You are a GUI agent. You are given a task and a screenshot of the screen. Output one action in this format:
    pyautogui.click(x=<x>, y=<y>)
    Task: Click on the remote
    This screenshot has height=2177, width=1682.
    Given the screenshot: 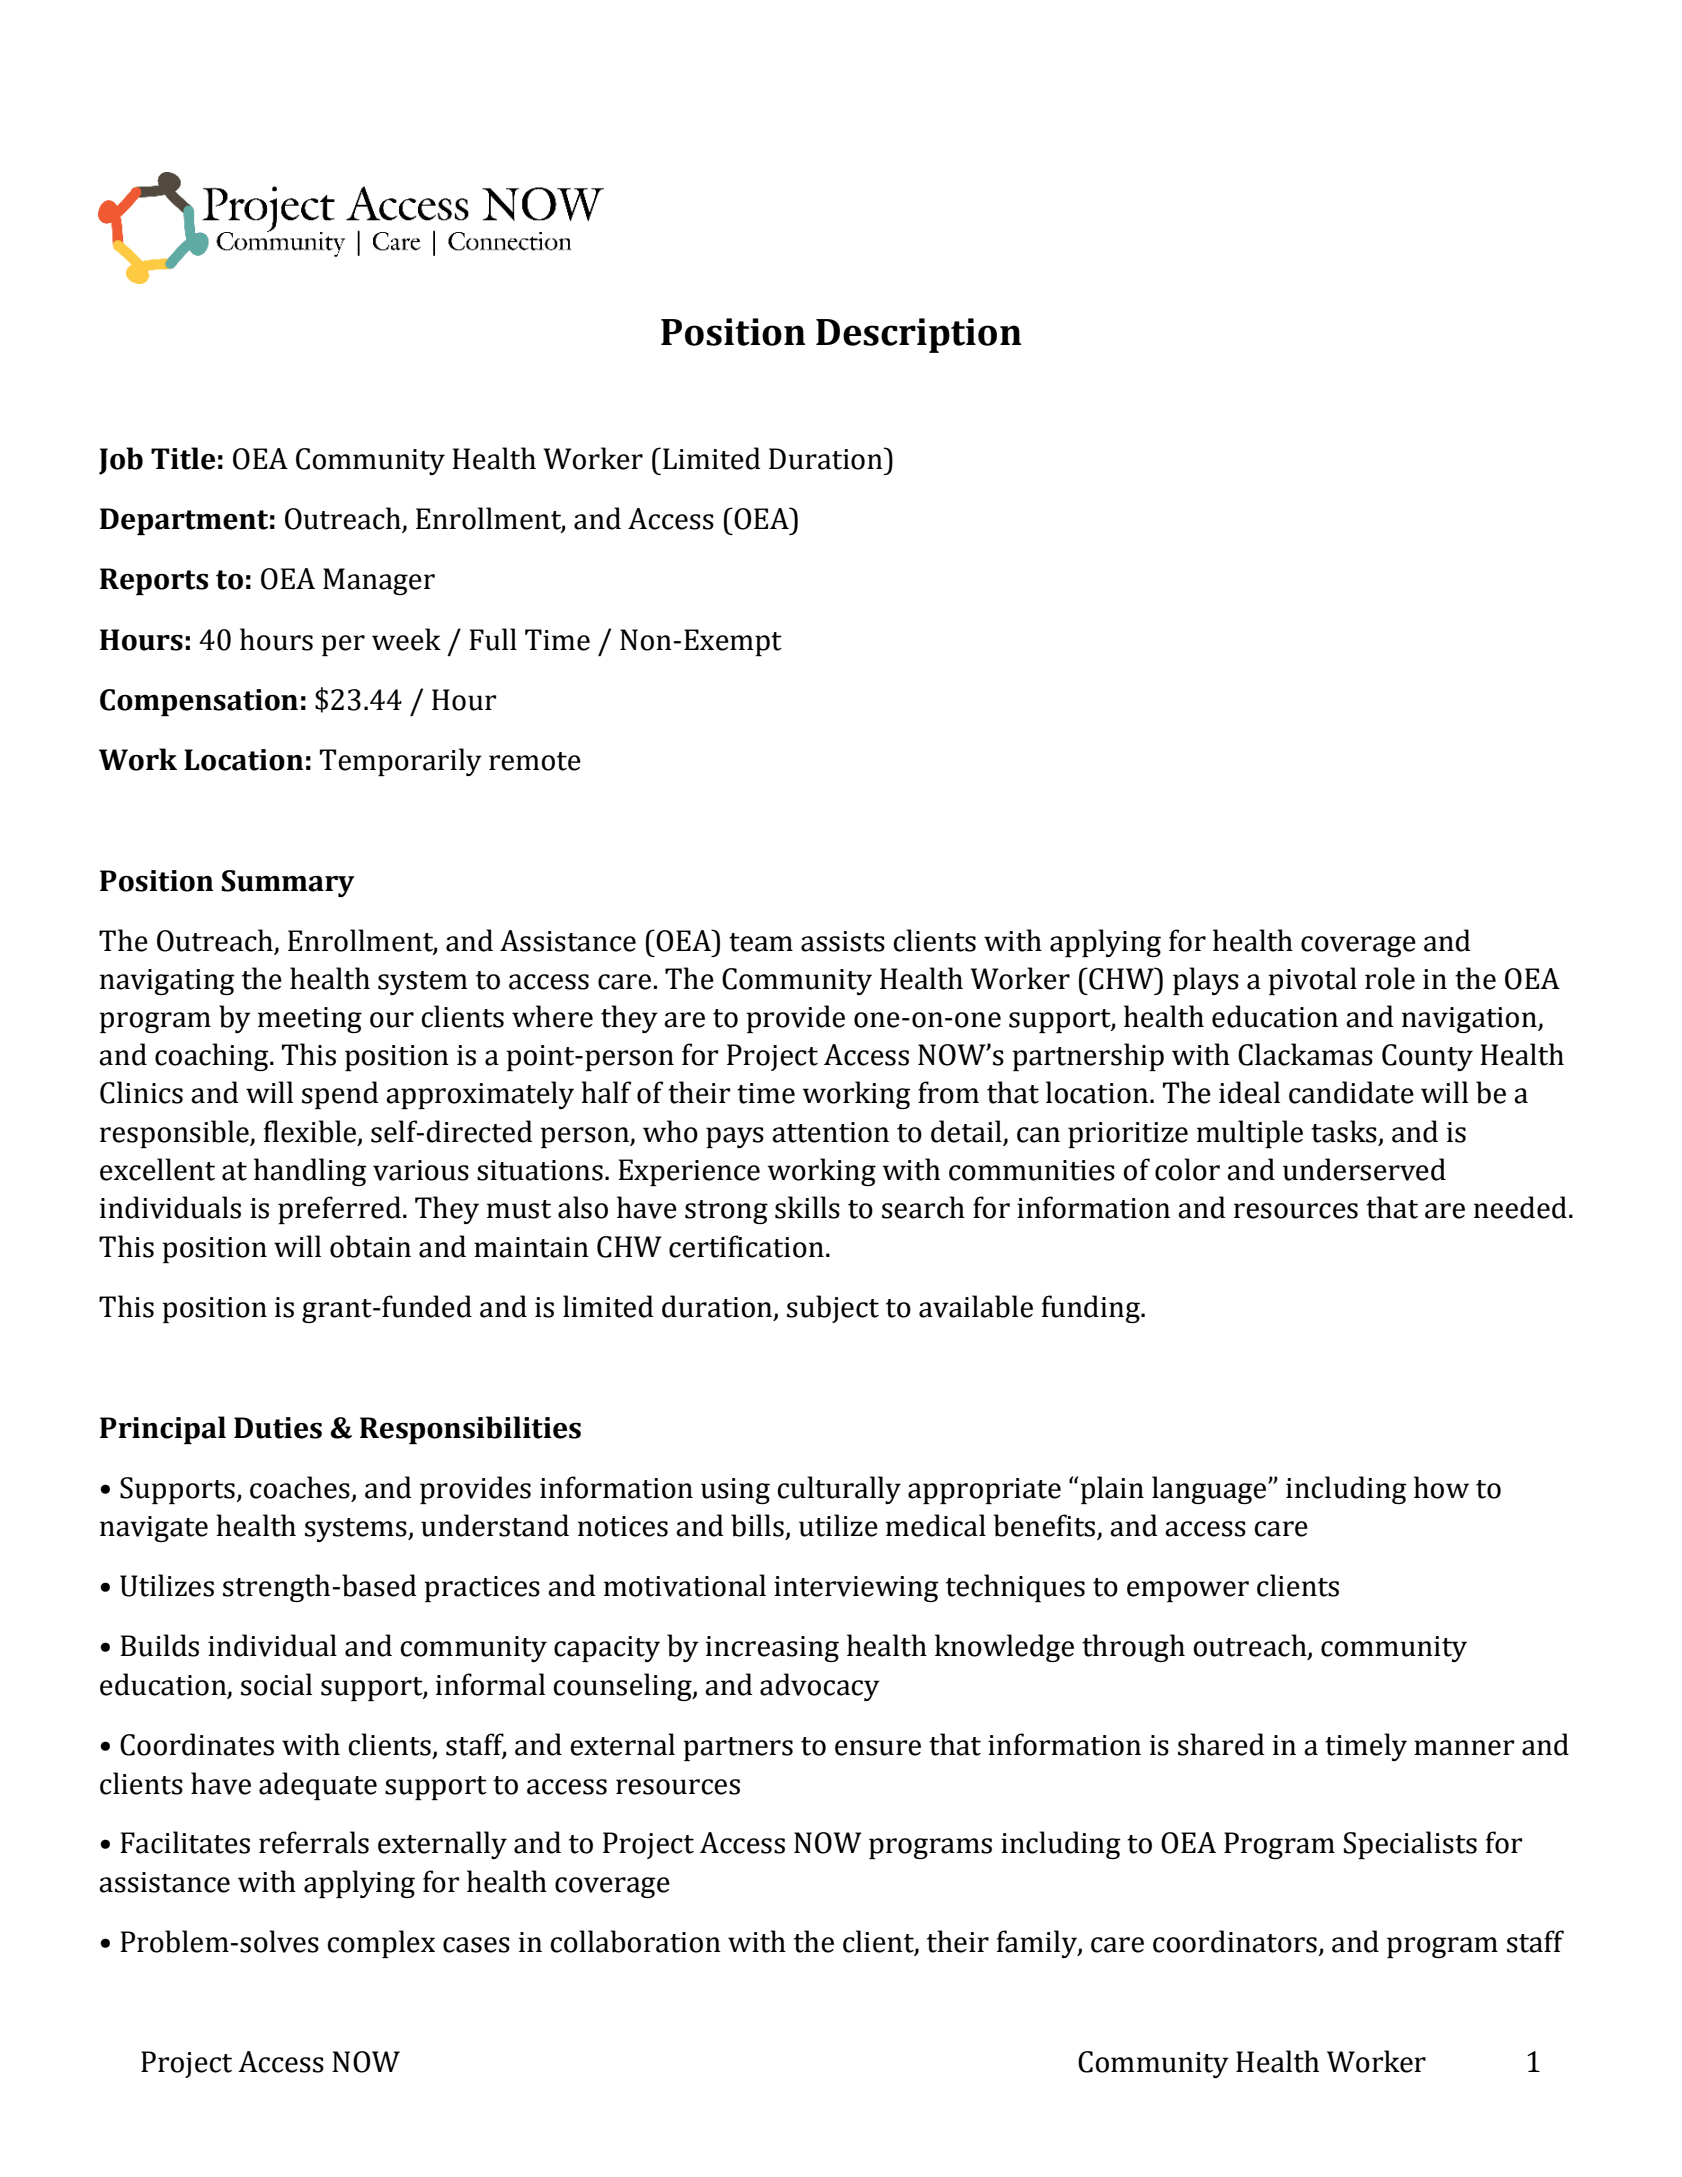 What is the action you would take?
    pyautogui.click(x=535, y=761)
